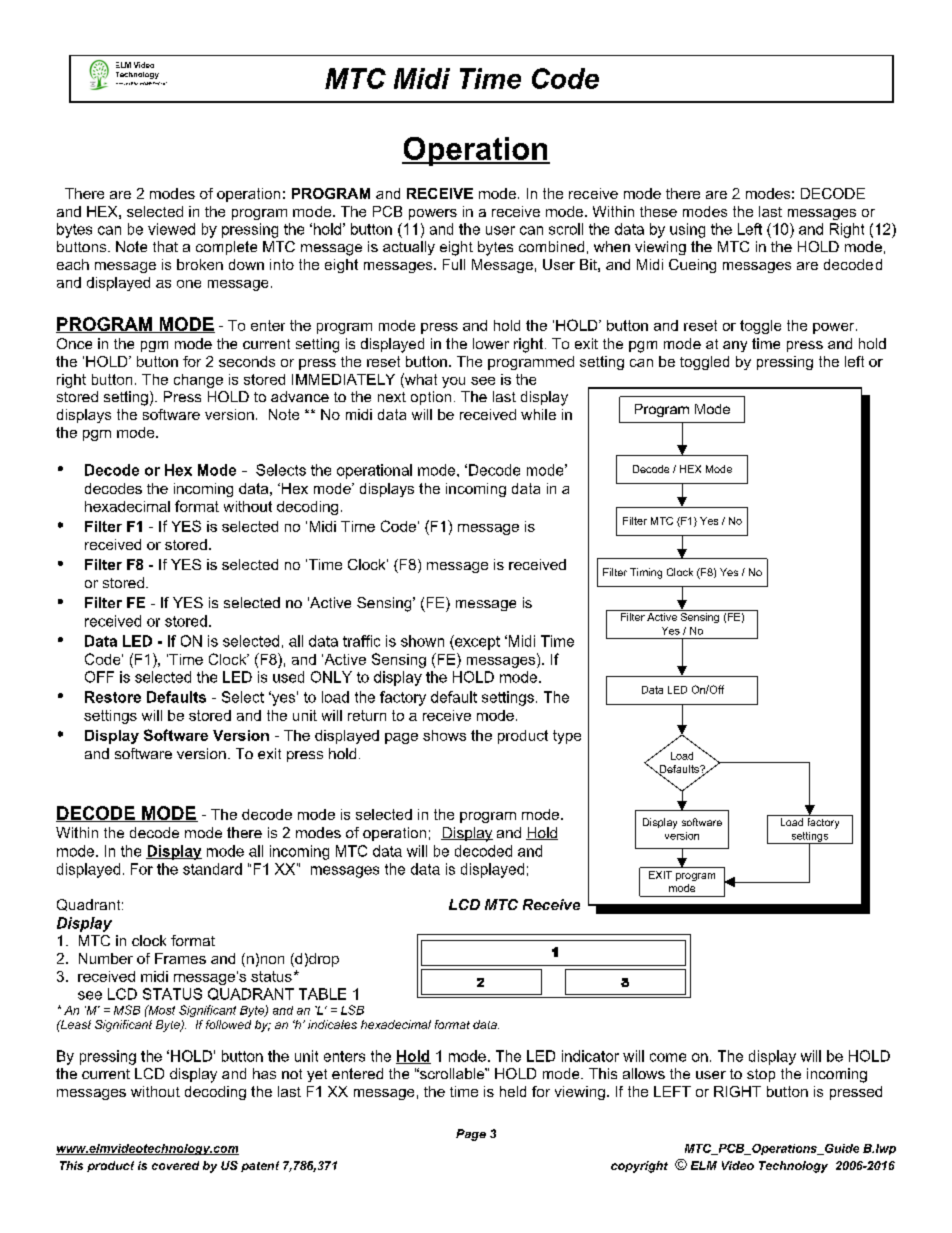 The image size is (952, 1233). What do you see at coordinates (422, 641) in the screenshot?
I see `shown` at bounding box center [422, 641].
